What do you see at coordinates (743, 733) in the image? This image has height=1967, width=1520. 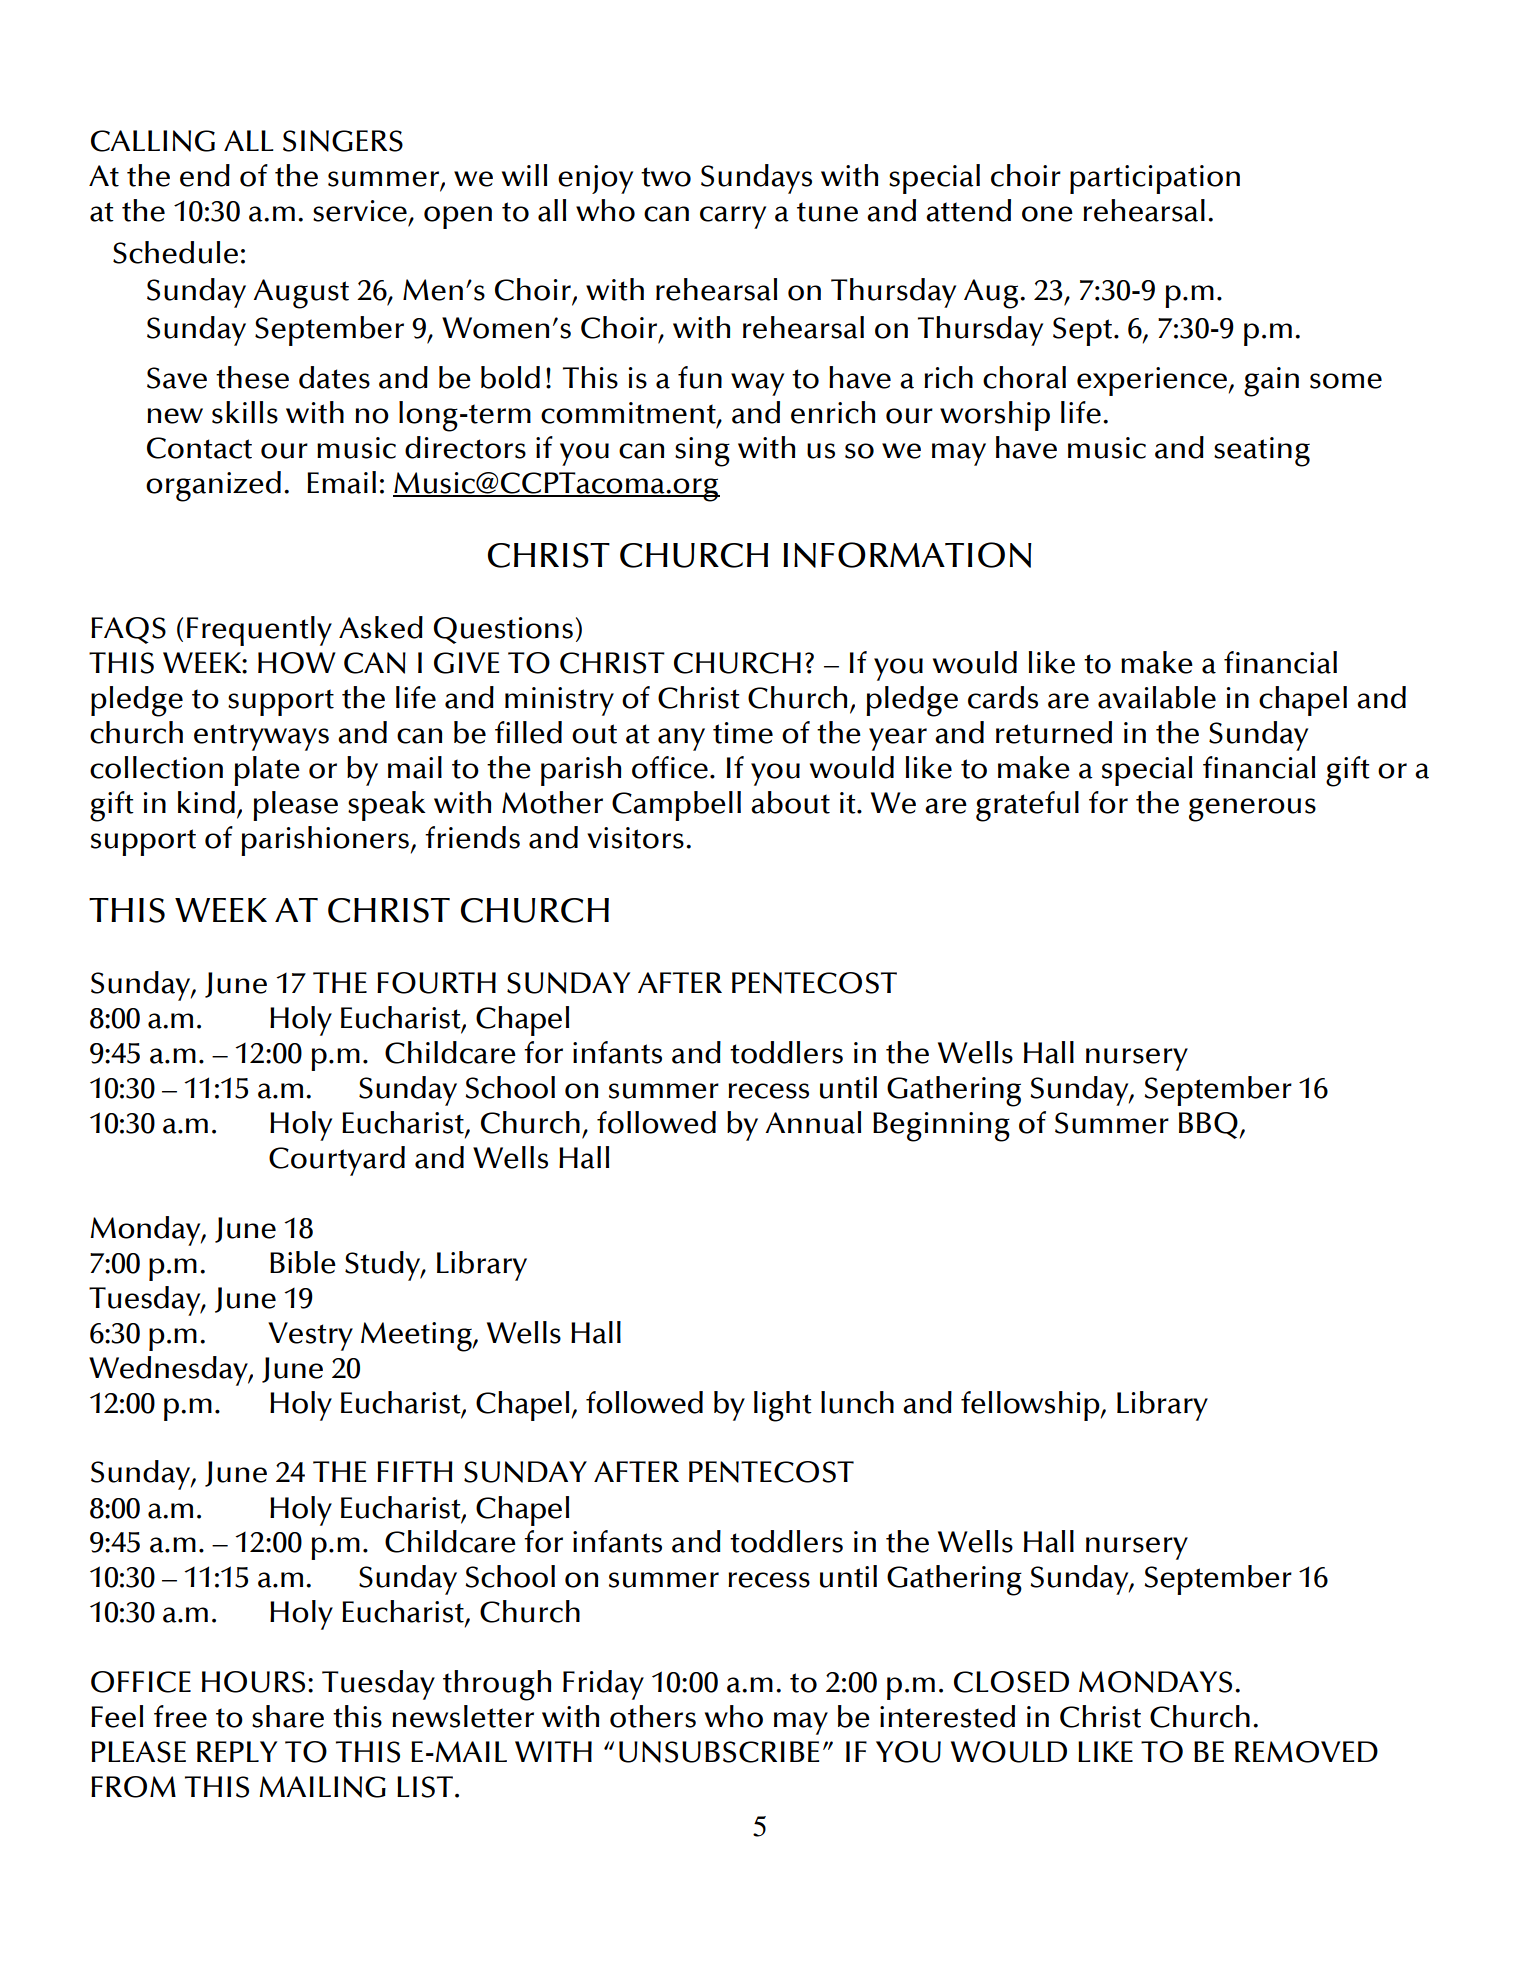 I see `time` at bounding box center [743, 733].
